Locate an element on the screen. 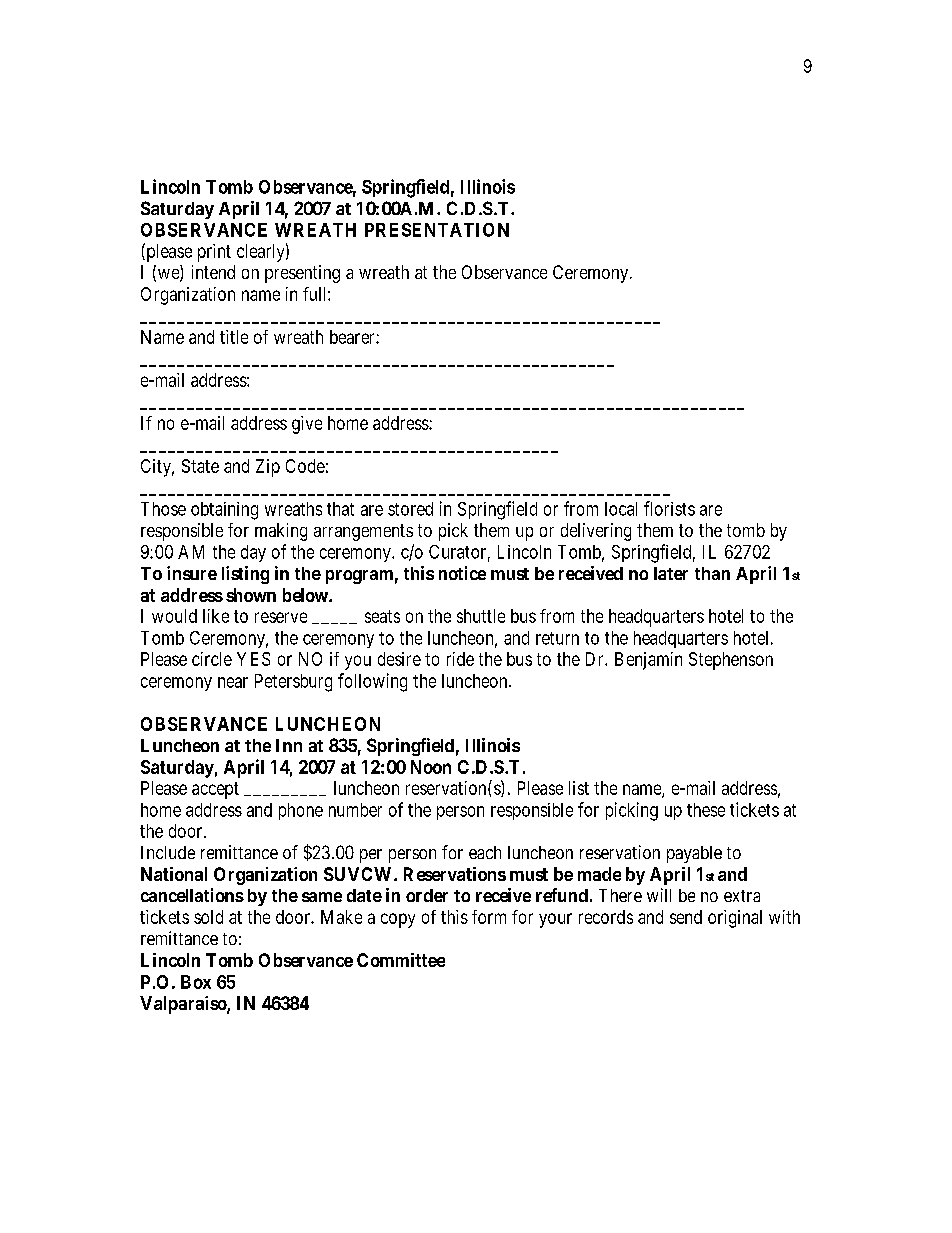 This screenshot has height=1233, width=952. Box is located at coordinates (196, 982).
